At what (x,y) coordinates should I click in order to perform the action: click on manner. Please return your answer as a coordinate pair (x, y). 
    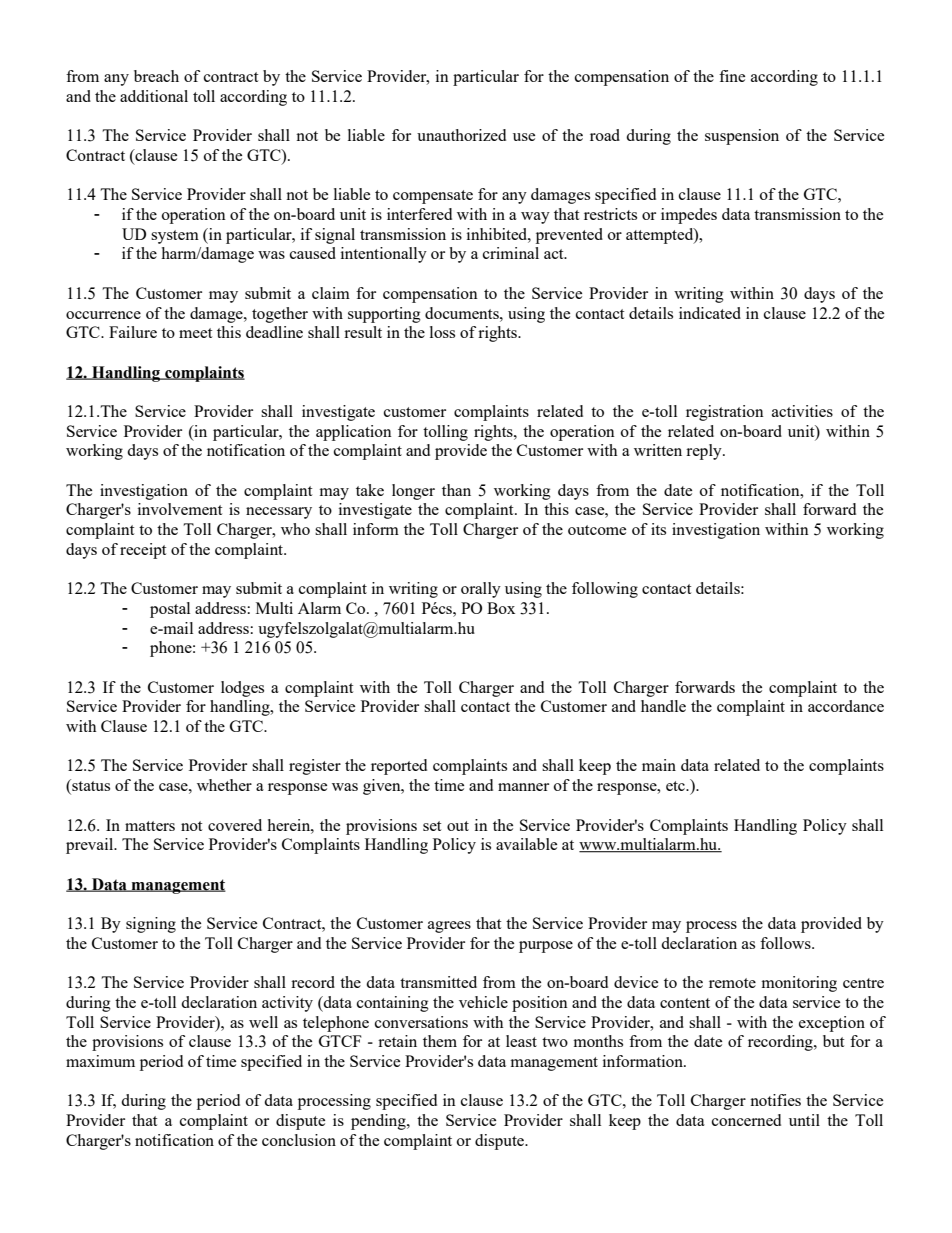
    Looking at the image, I should click on (523, 787).
